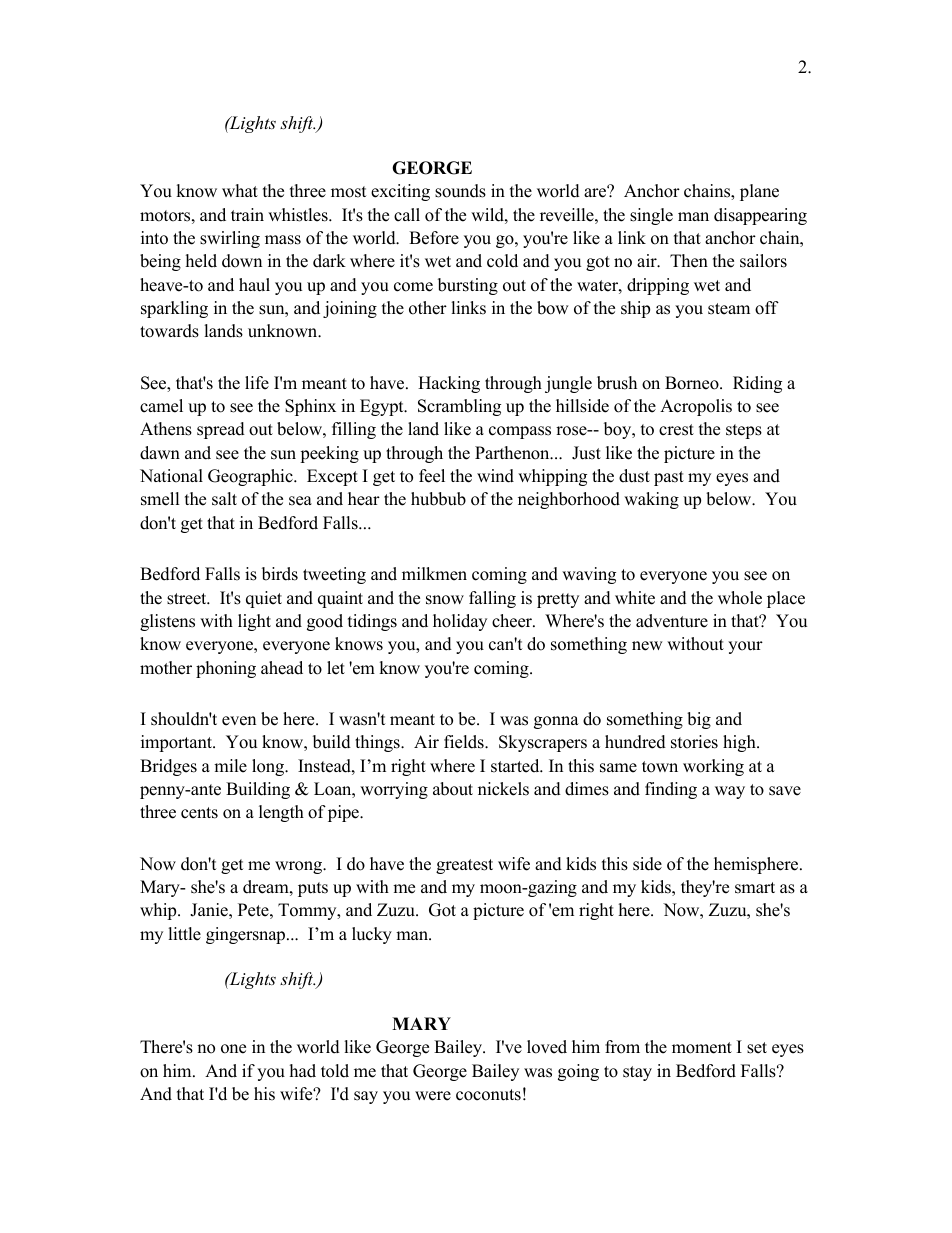  I want to click on salt, so click(224, 499).
